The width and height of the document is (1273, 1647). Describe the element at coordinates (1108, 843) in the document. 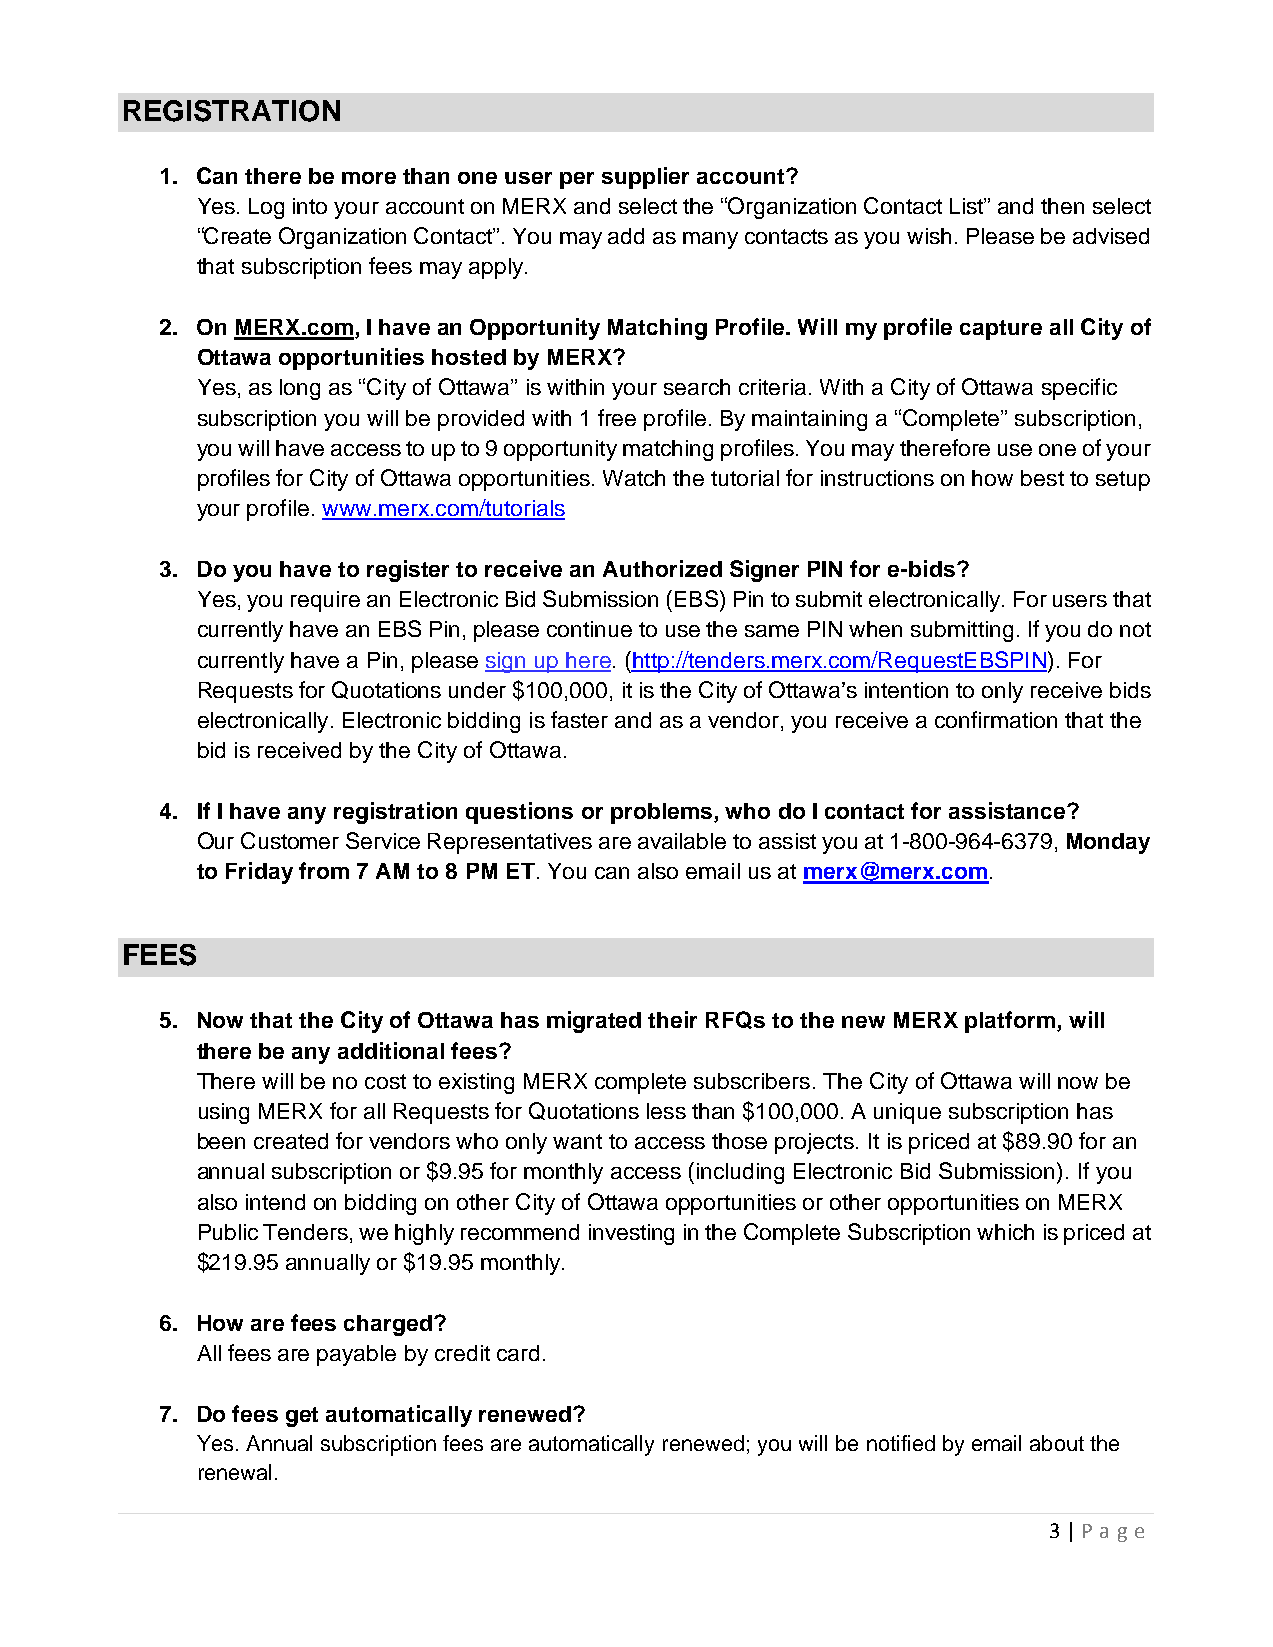

I see `Monday` at that location.
